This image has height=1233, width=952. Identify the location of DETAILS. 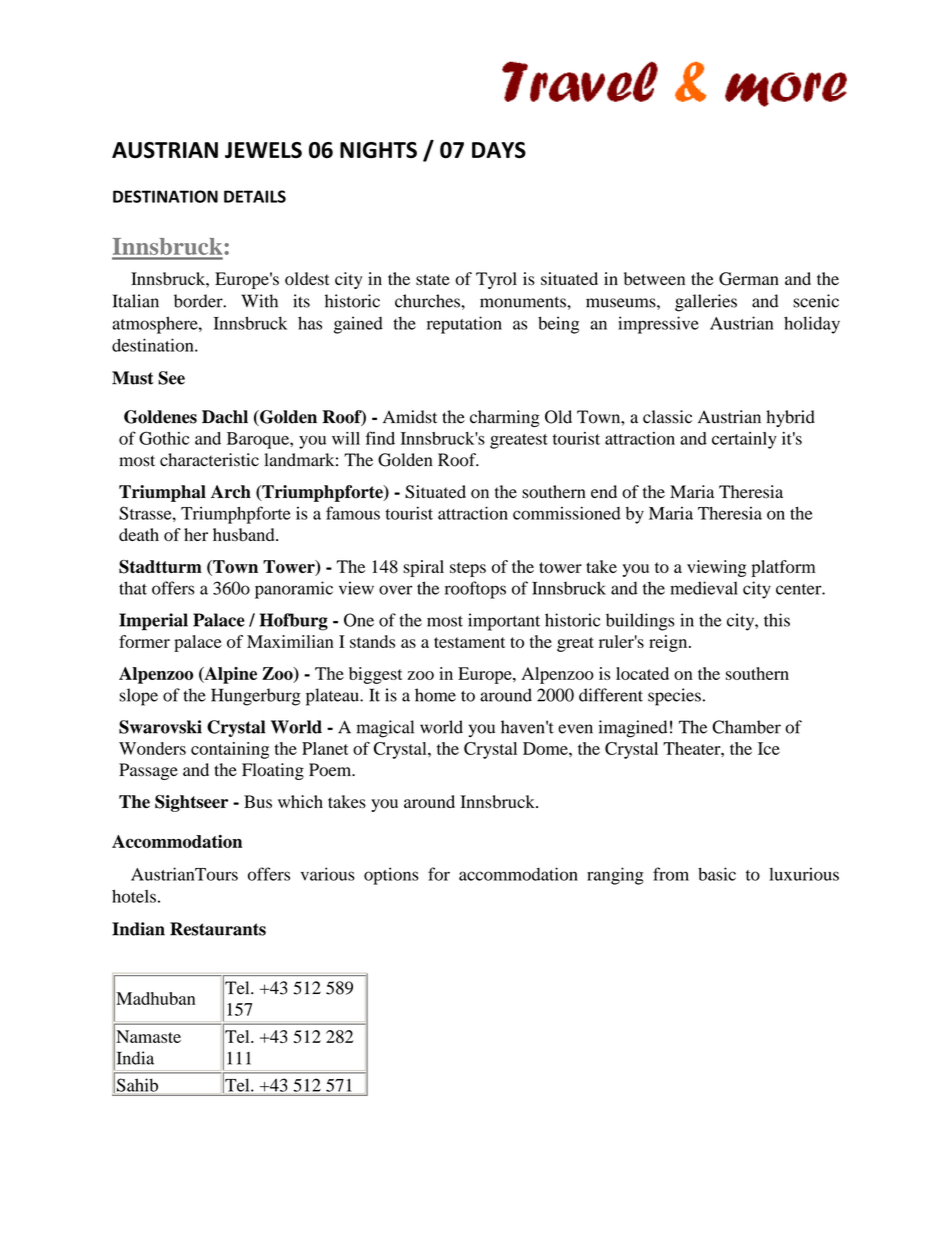
(255, 196).
